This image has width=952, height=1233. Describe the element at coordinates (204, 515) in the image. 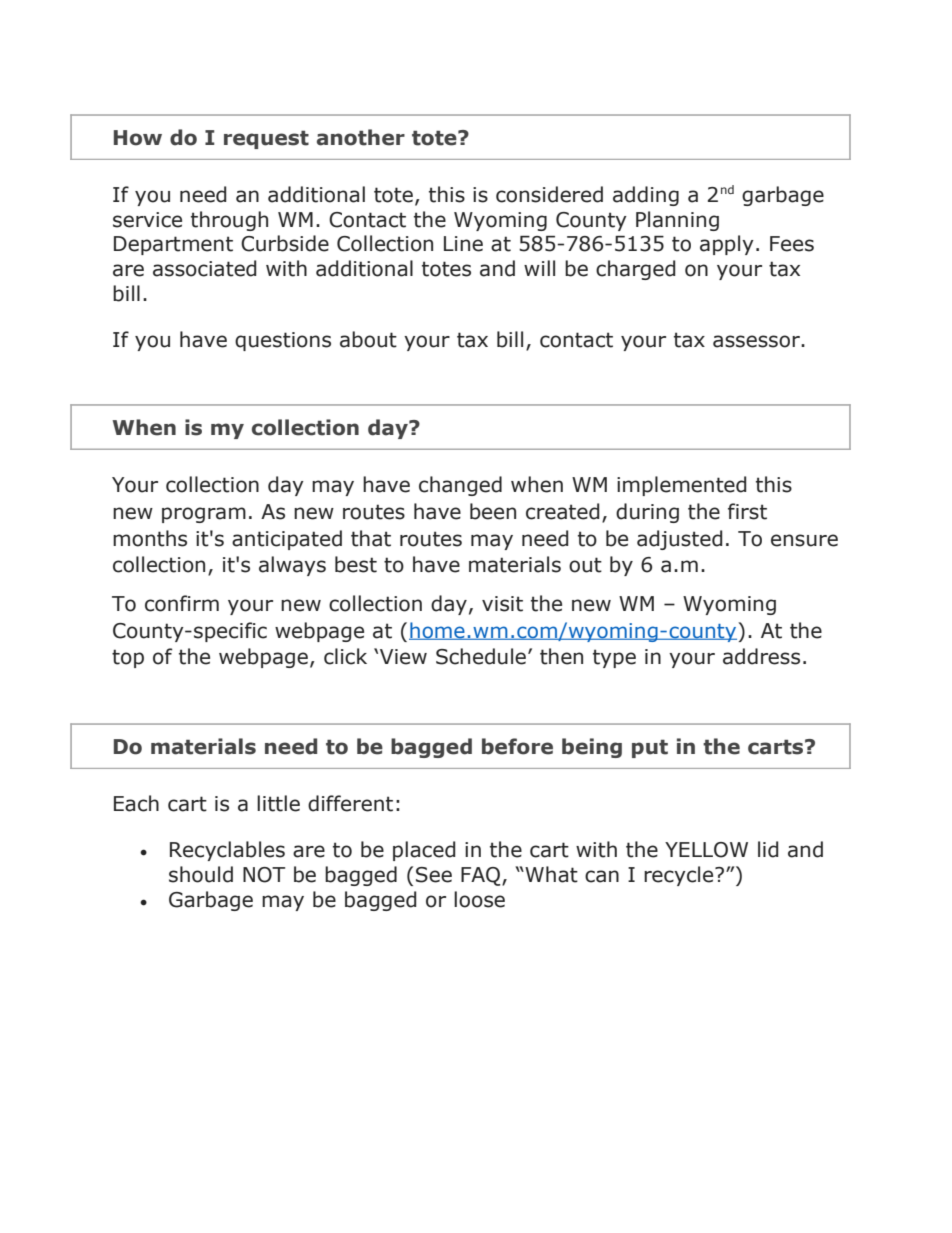

I see `program` at that location.
